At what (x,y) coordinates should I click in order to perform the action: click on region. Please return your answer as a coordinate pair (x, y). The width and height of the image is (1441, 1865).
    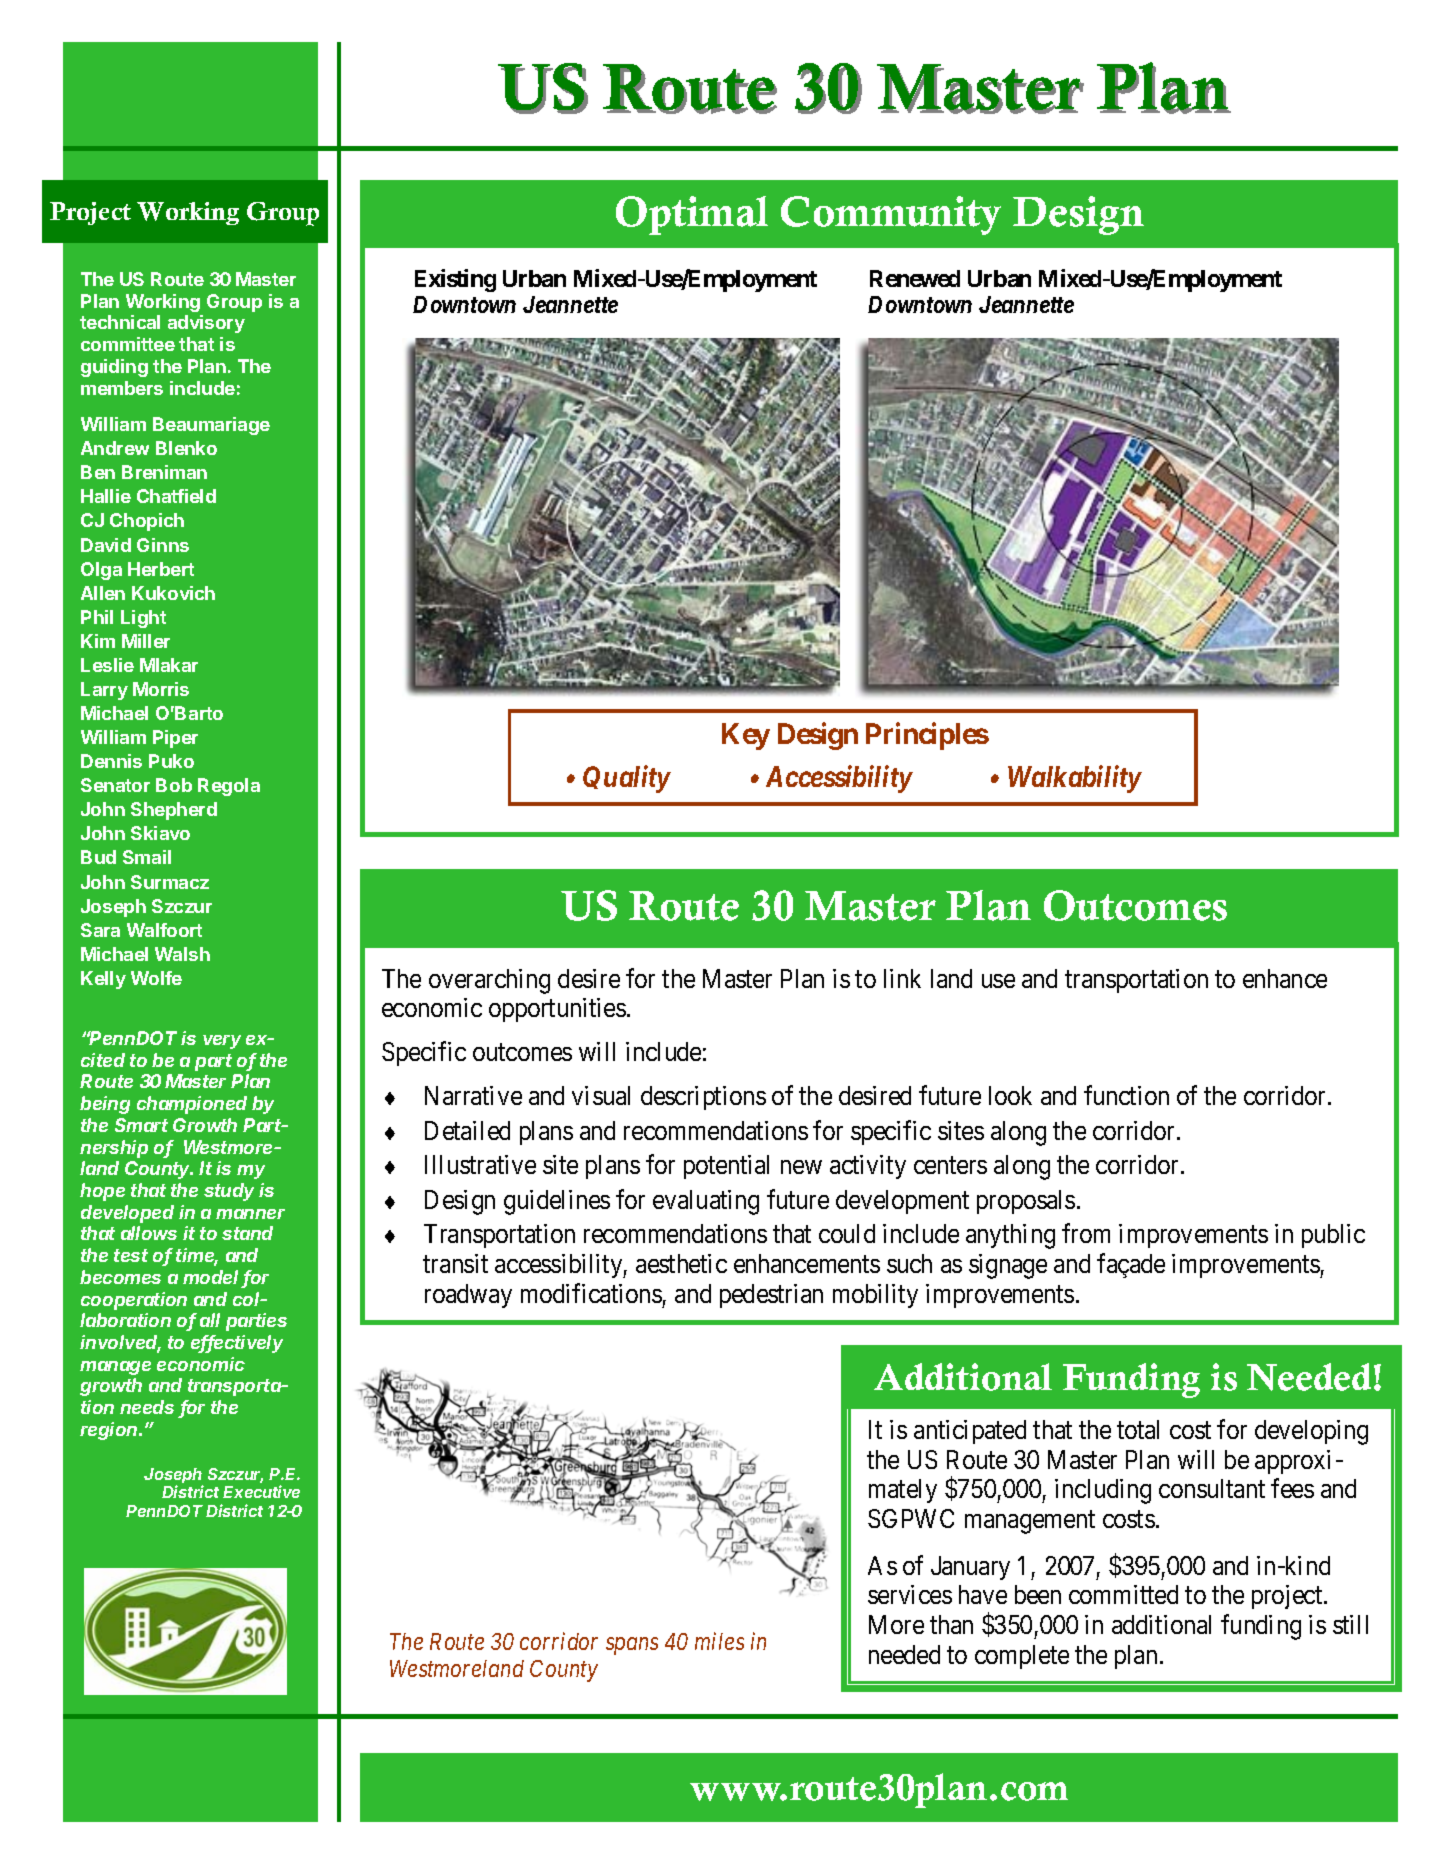
    Looking at the image, I should click on (110, 1431).
